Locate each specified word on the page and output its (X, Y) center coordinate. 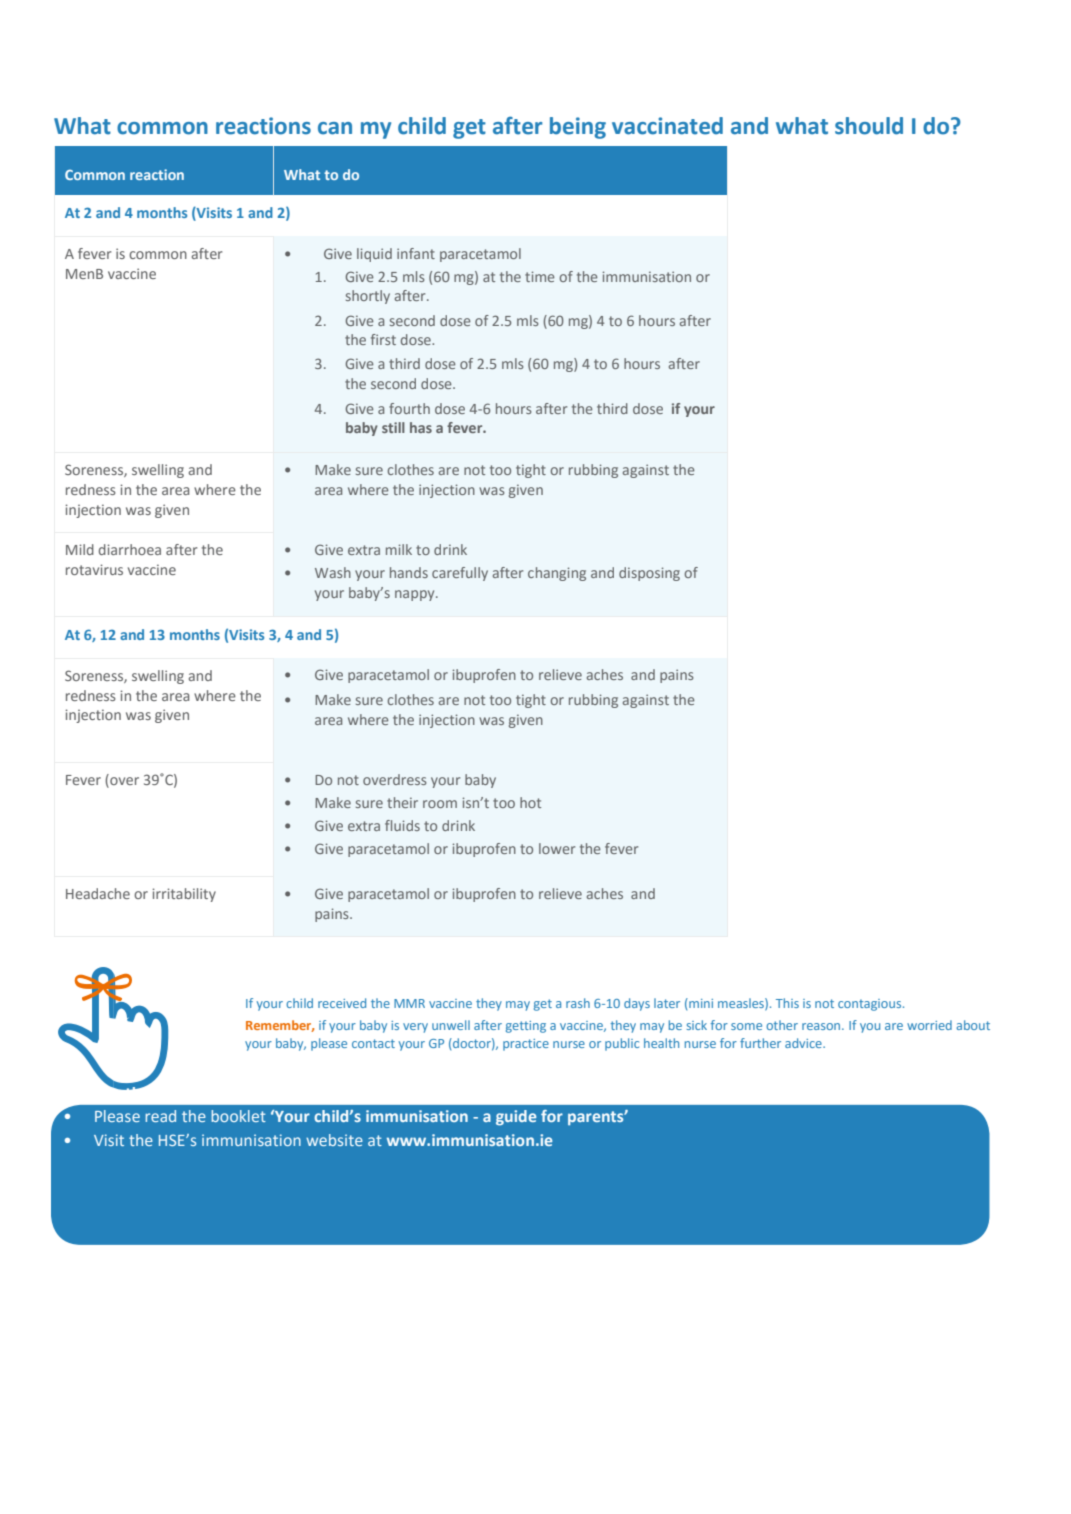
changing (557, 574)
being (578, 128)
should (869, 126)
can (335, 128)
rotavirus (94, 569)
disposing (649, 574)
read (160, 1116)
